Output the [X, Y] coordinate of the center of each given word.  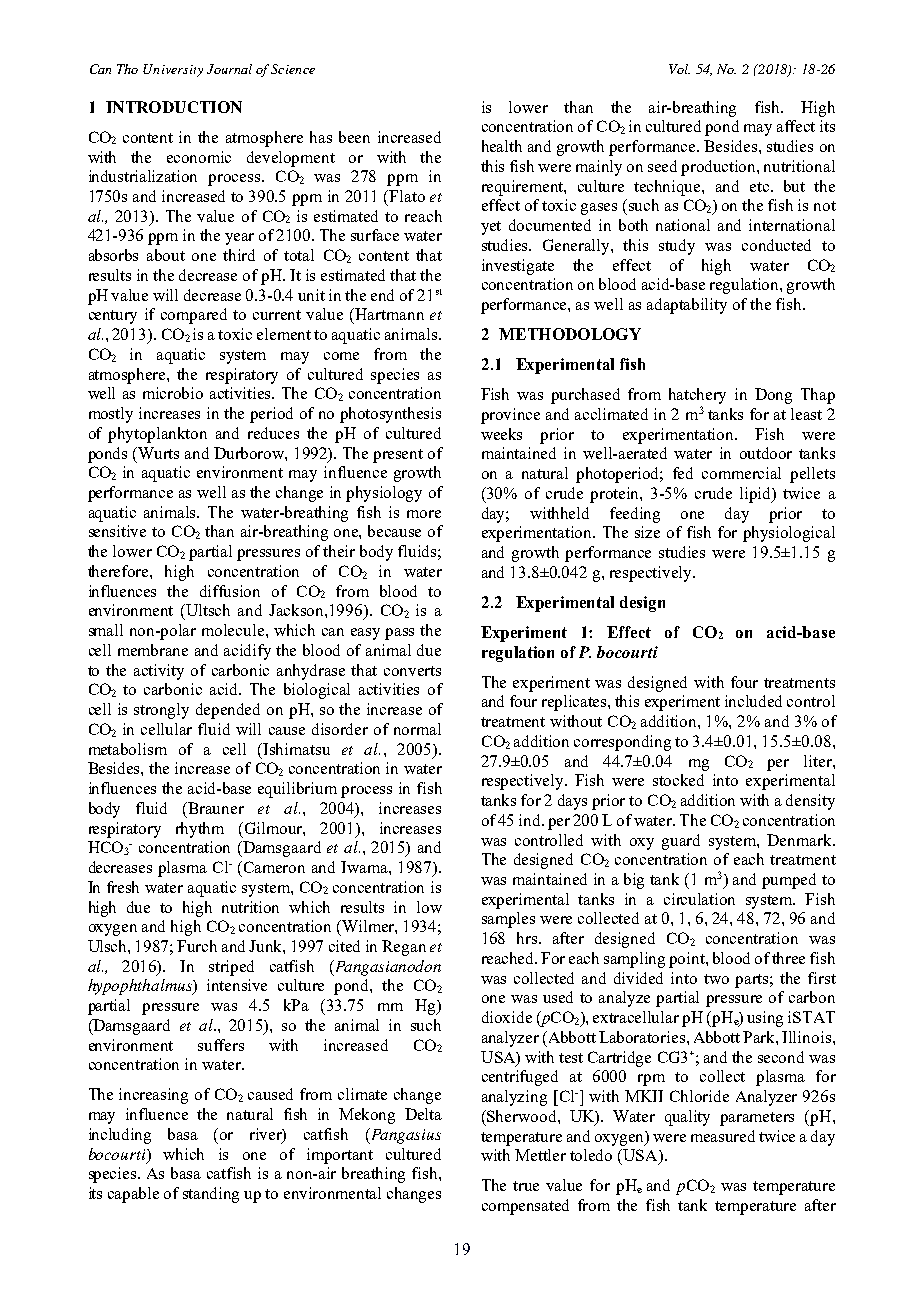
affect [796, 126]
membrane [153, 650]
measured [723, 1136]
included [753, 701]
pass [399, 634]
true [526, 1186]
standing [211, 1195]
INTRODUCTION [174, 107]
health [502, 146]
